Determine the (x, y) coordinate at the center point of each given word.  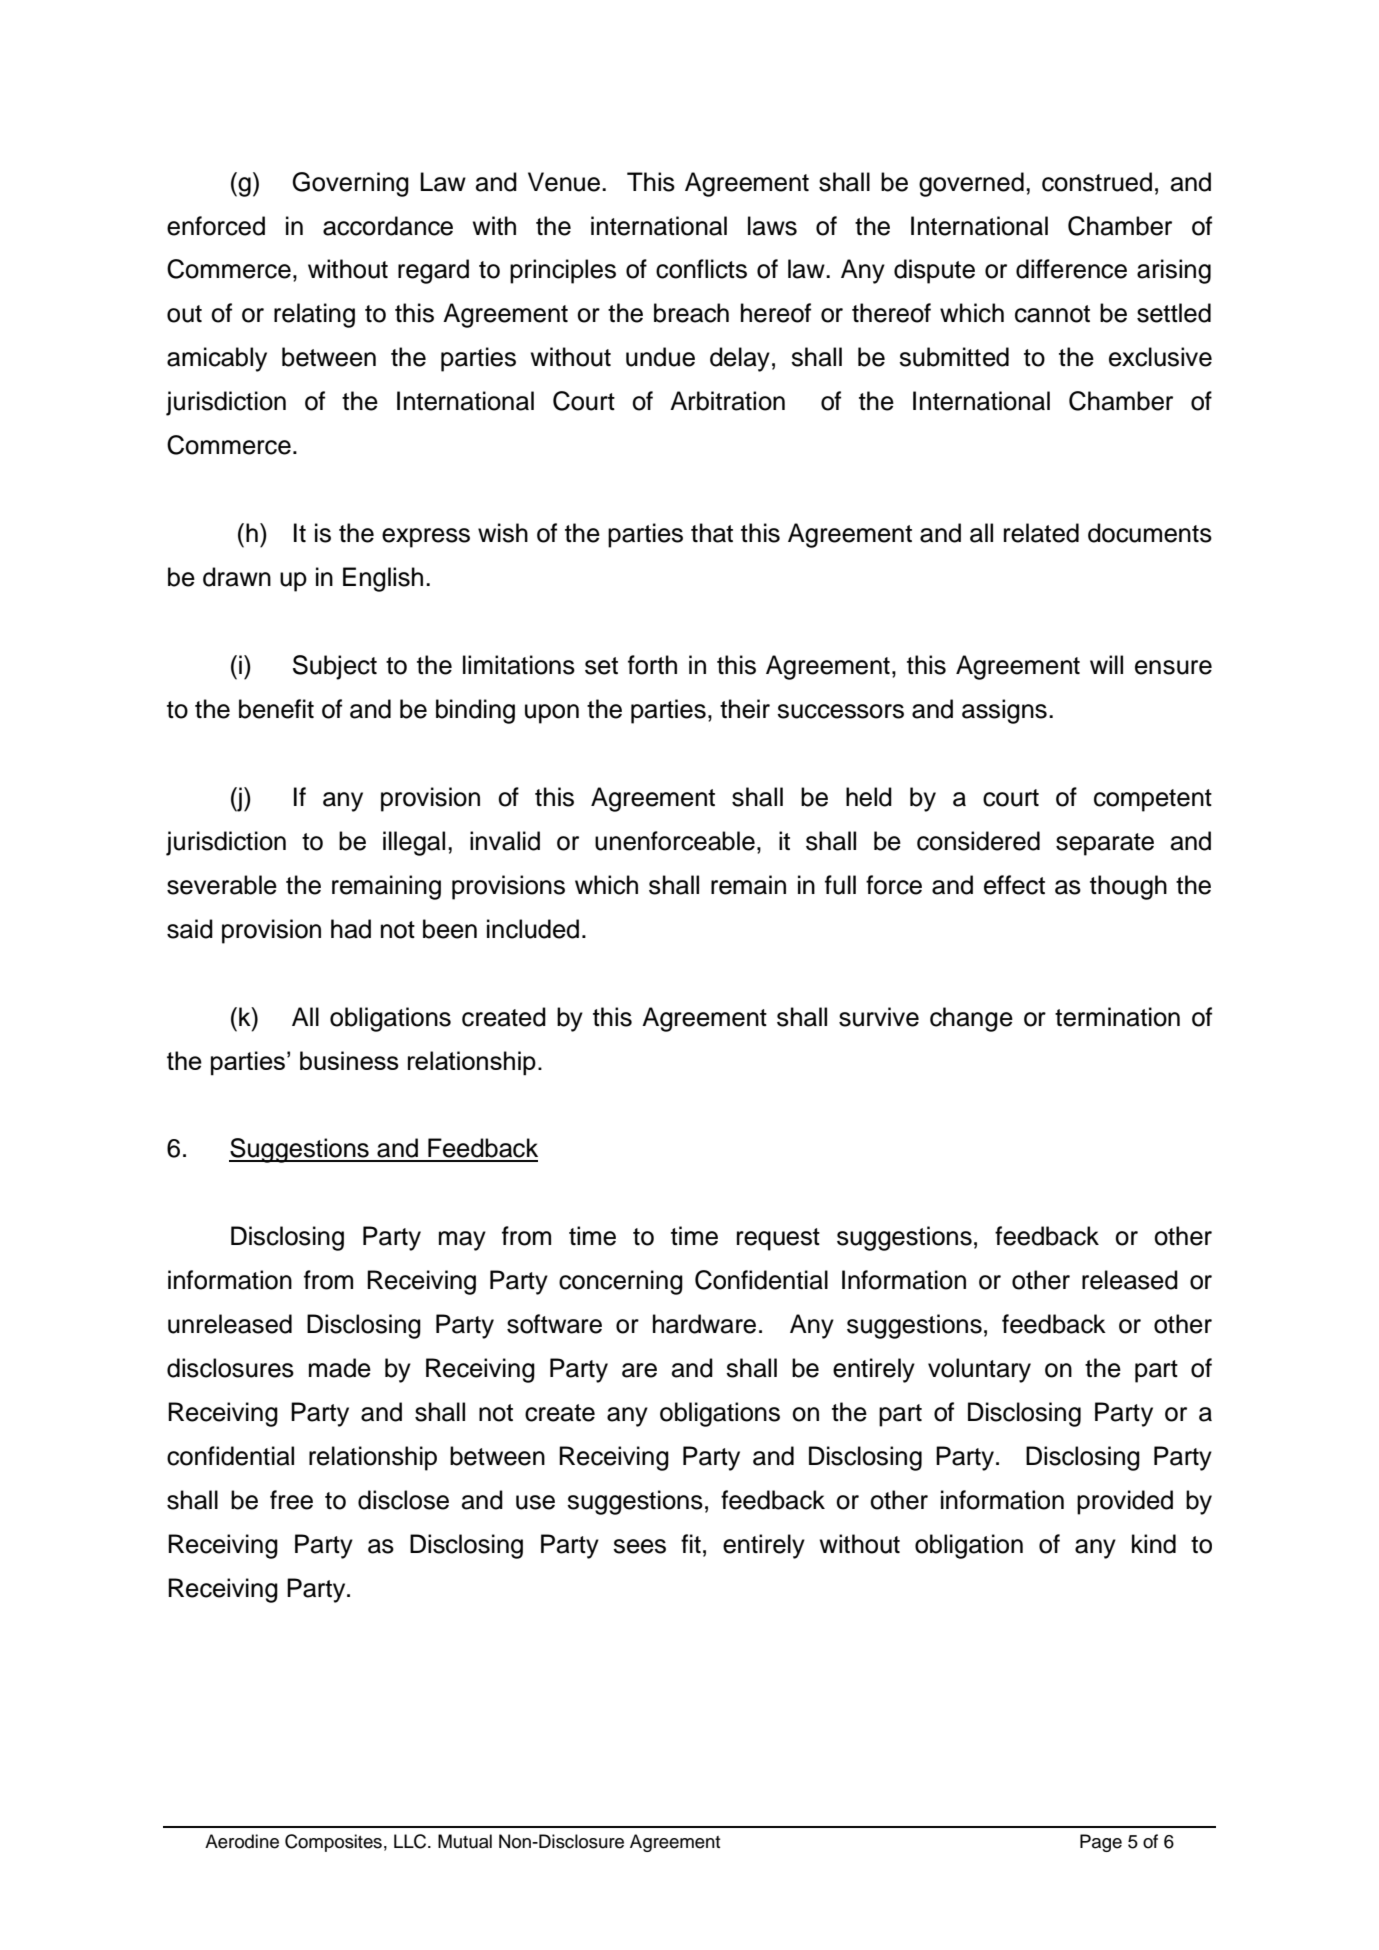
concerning (621, 1282)
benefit (276, 709)
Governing (350, 184)
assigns (1004, 711)
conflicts (701, 269)
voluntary (979, 1370)
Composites (333, 1843)
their (745, 709)
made (340, 1368)
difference (1071, 269)
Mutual (465, 1841)
